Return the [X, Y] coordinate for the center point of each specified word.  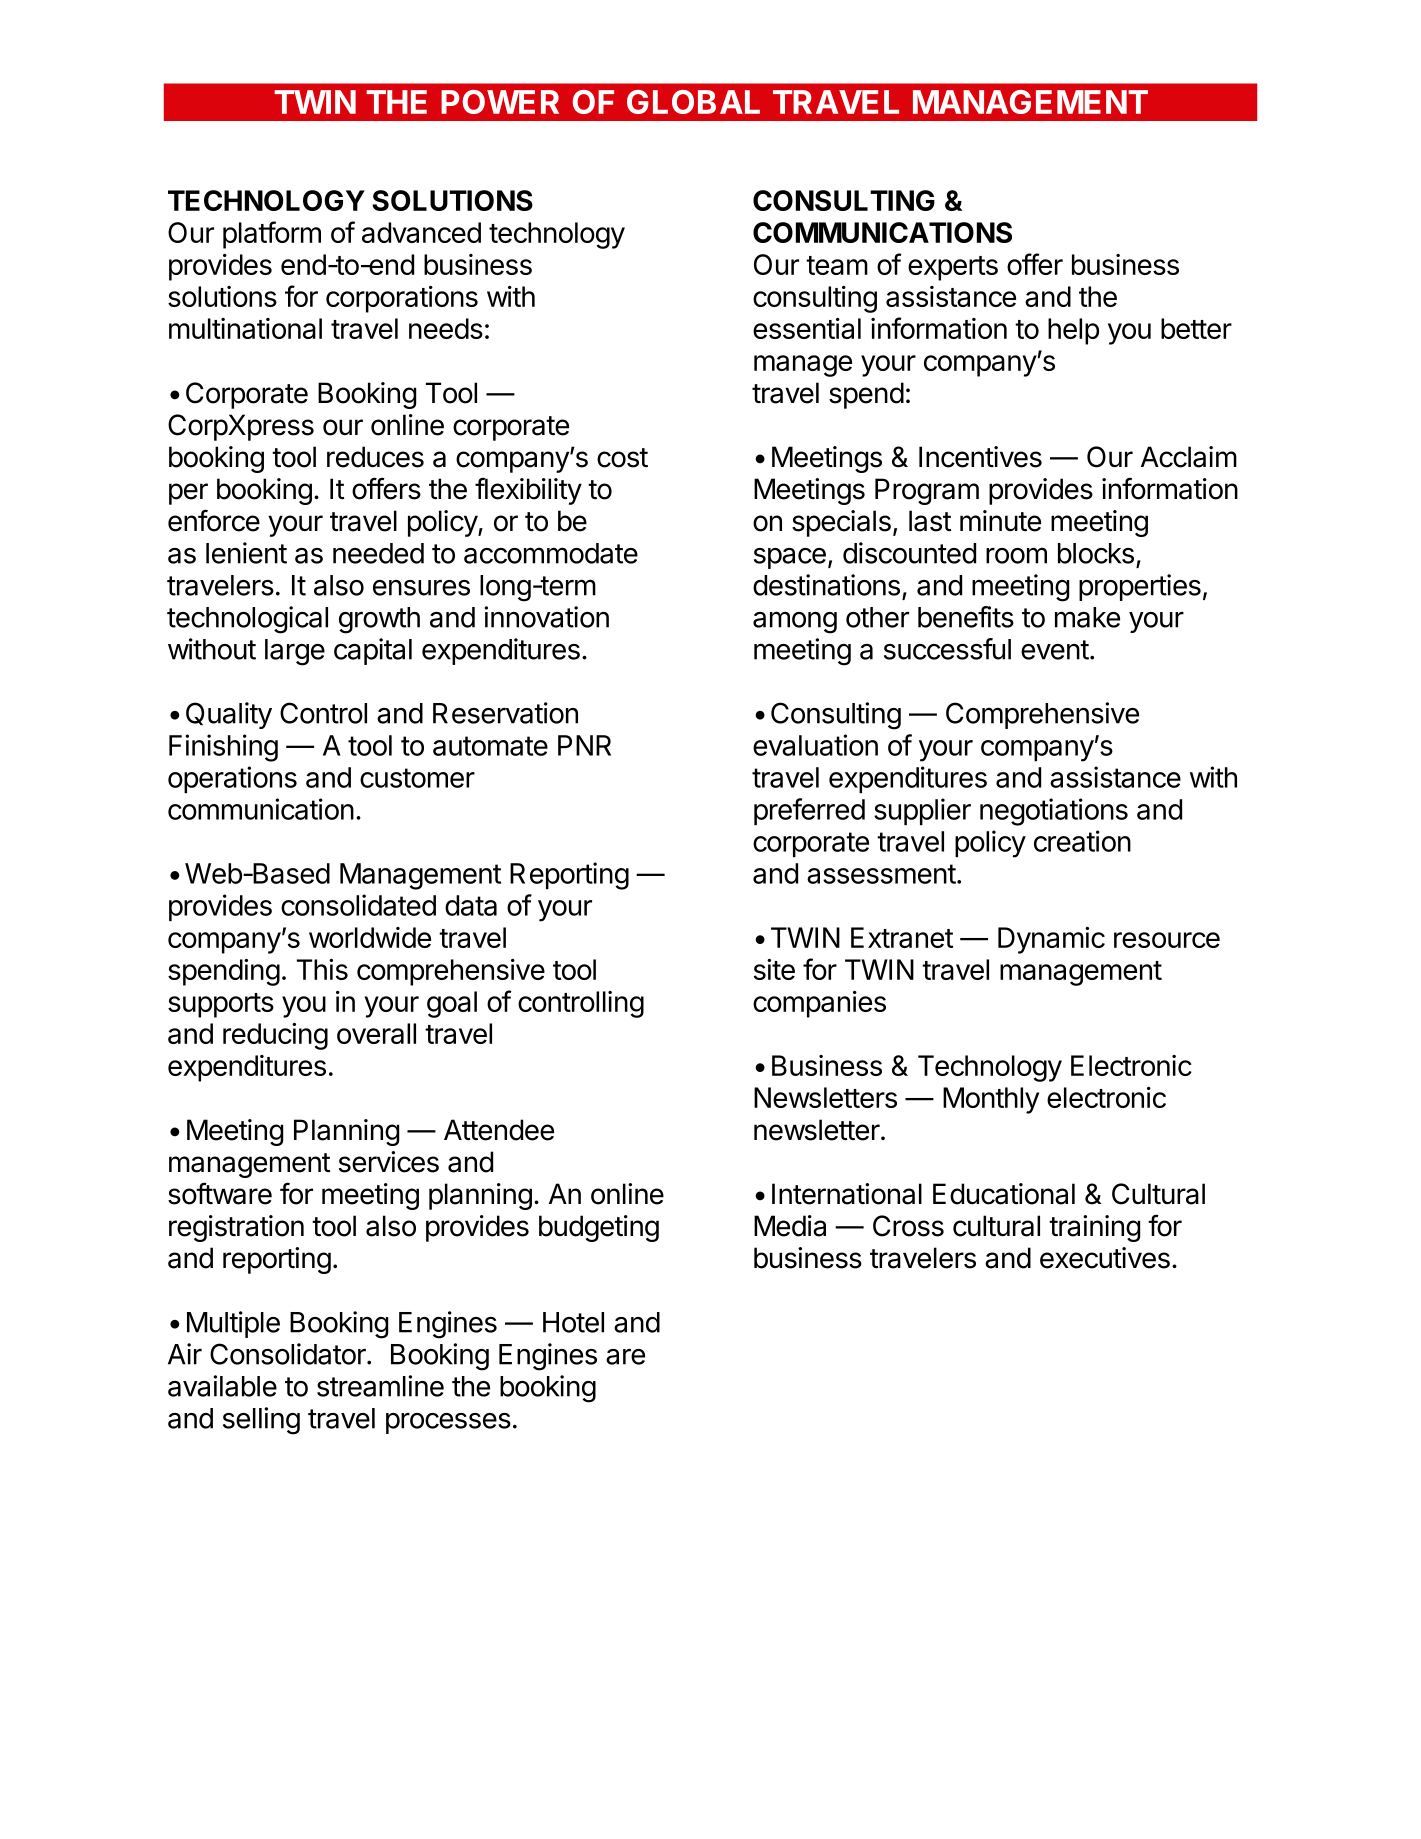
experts [953, 268]
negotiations [1054, 812]
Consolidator [289, 1354]
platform [272, 235]
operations [232, 779]
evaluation [815, 745]
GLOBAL [693, 102]
